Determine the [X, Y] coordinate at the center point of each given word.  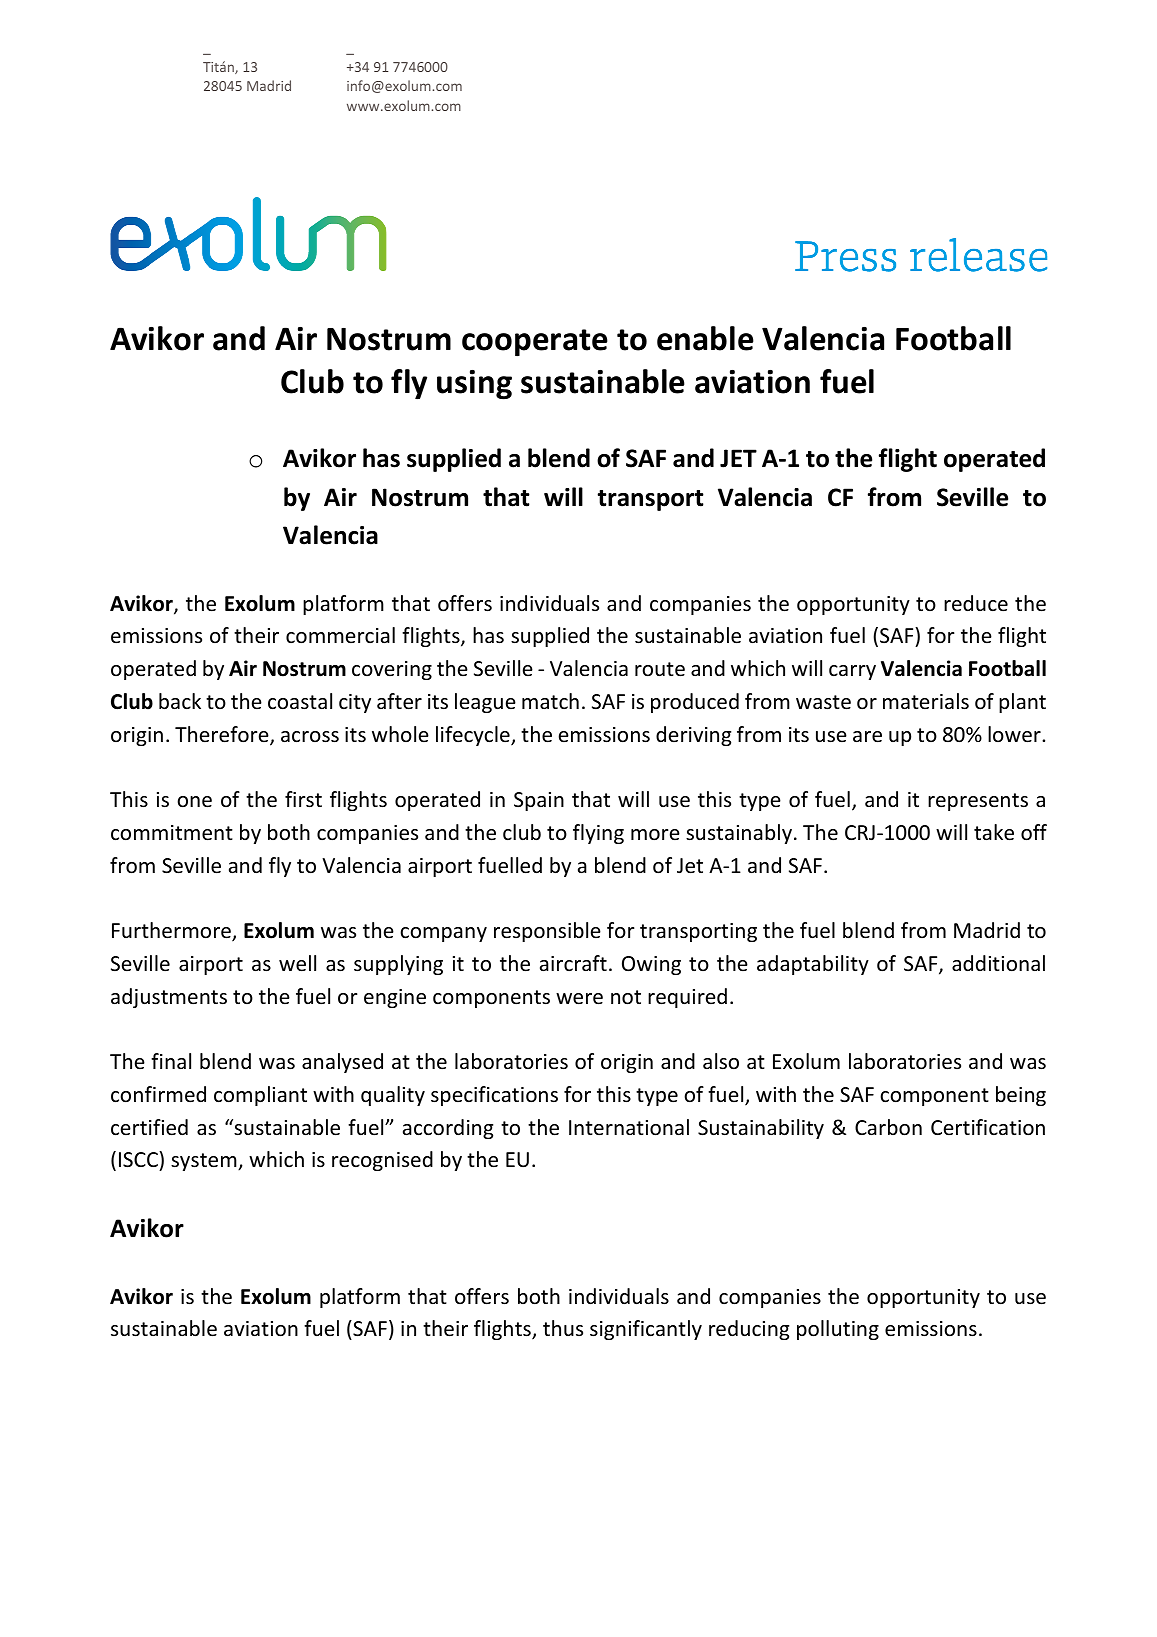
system [205, 1162]
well [297, 963]
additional [998, 963]
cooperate [535, 343]
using [474, 385]
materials [926, 701]
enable [705, 338]
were [579, 999]
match [550, 701]
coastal [300, 701]
